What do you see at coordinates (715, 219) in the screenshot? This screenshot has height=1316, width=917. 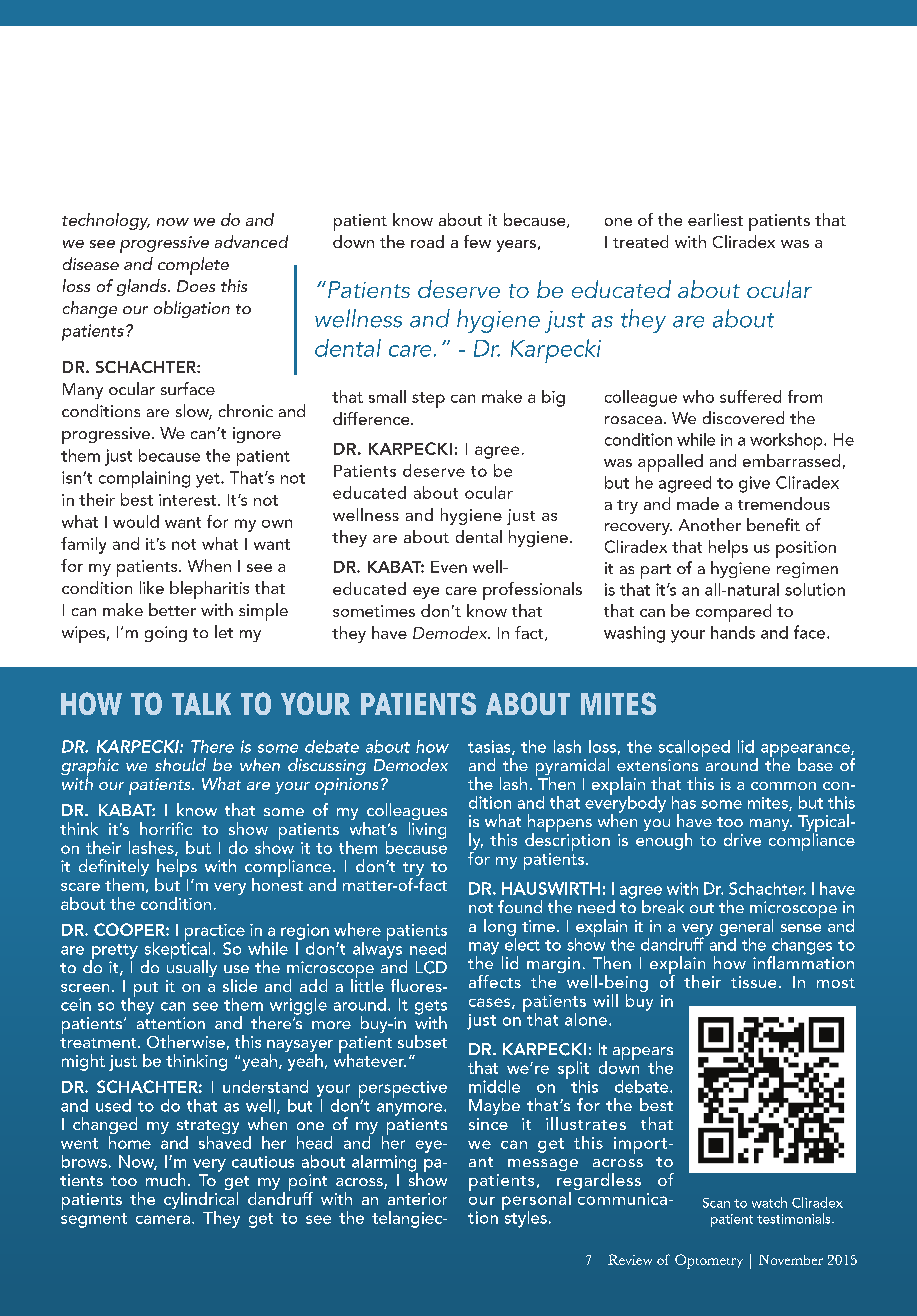 I see `earliest` at bounding box center [715, 219].
